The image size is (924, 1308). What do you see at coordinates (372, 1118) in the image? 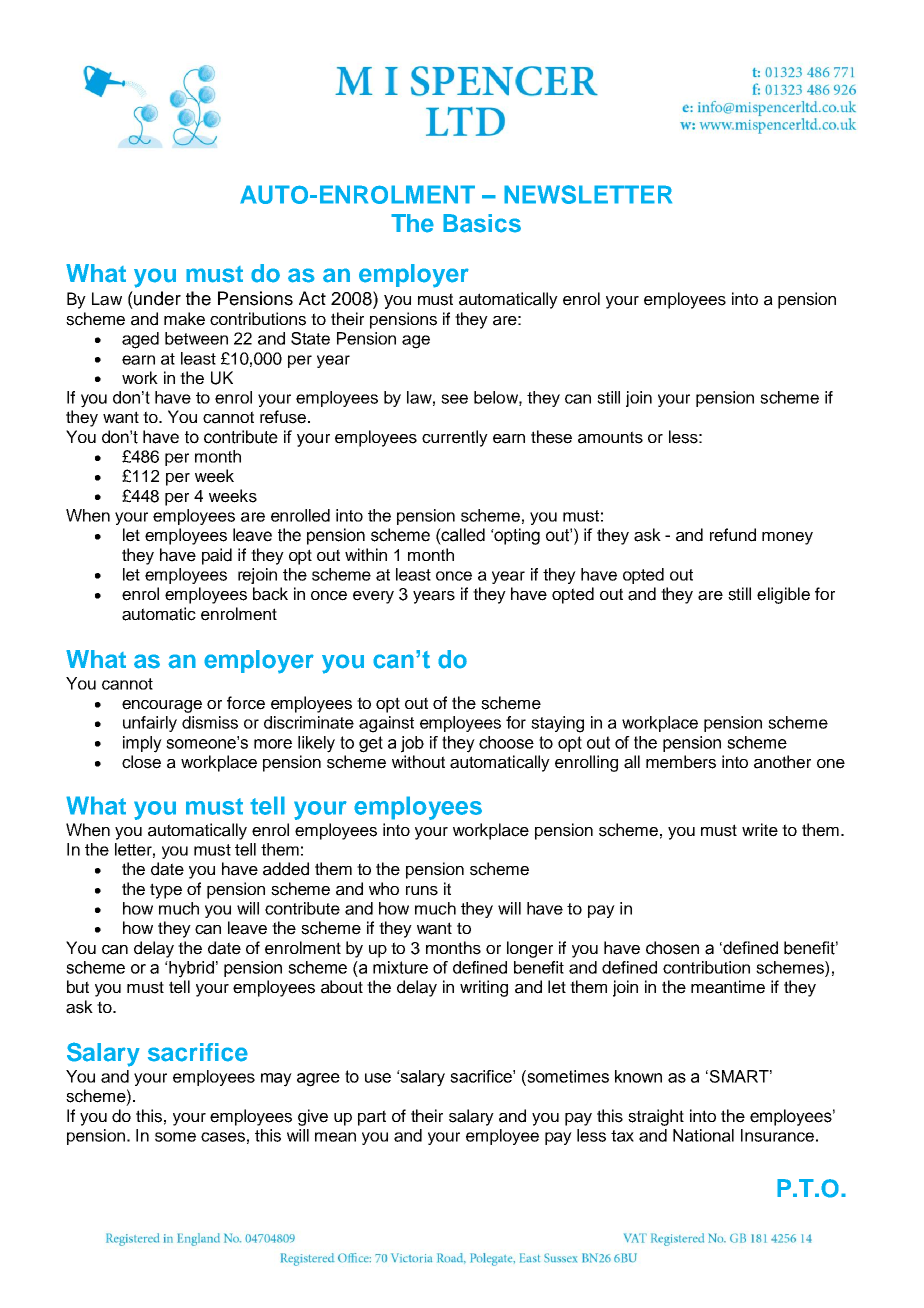
I see `part` at bounding box center [372, 1118].
